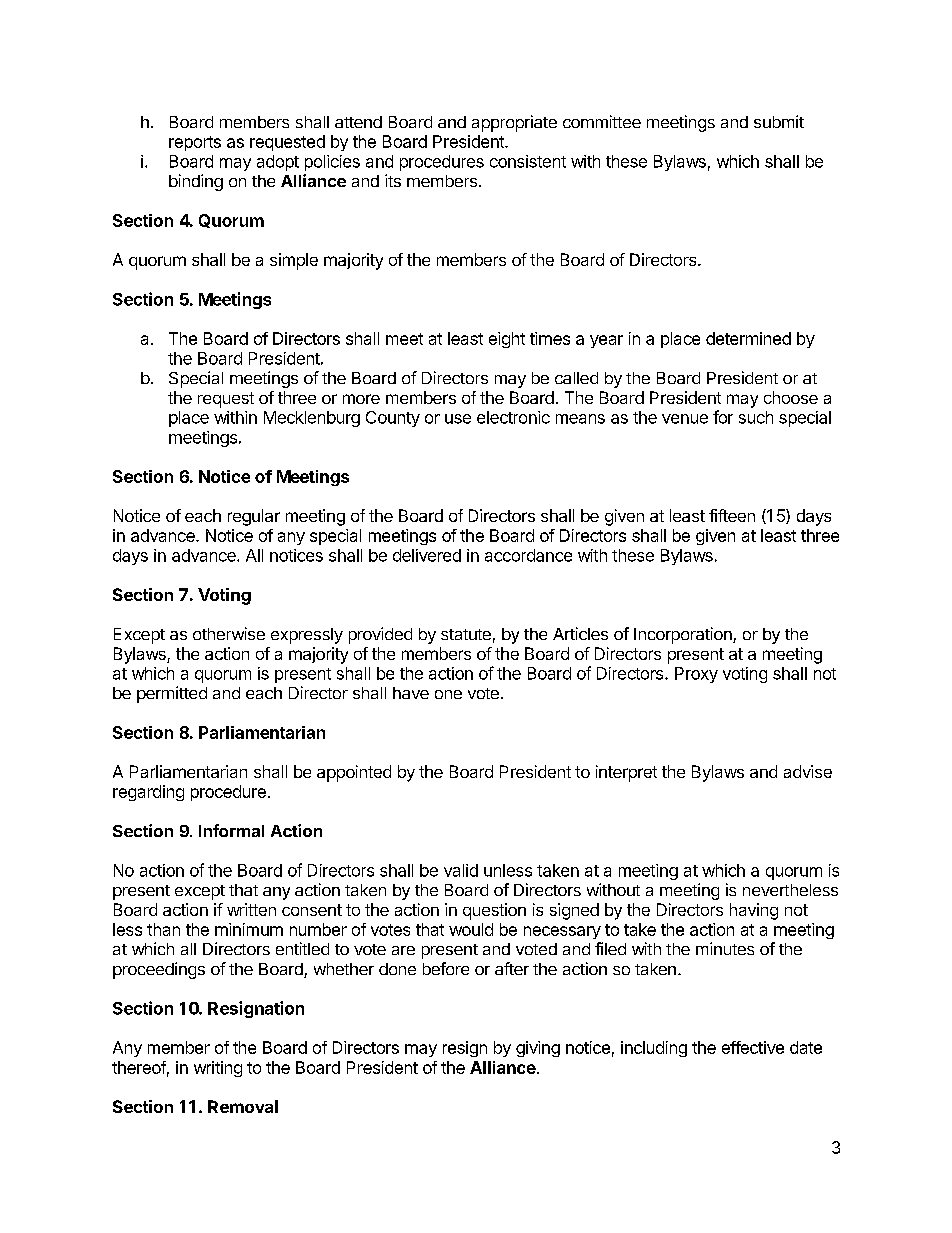 This document has width=952, height=1233. I want to click on giving, so click(538, 1049).
